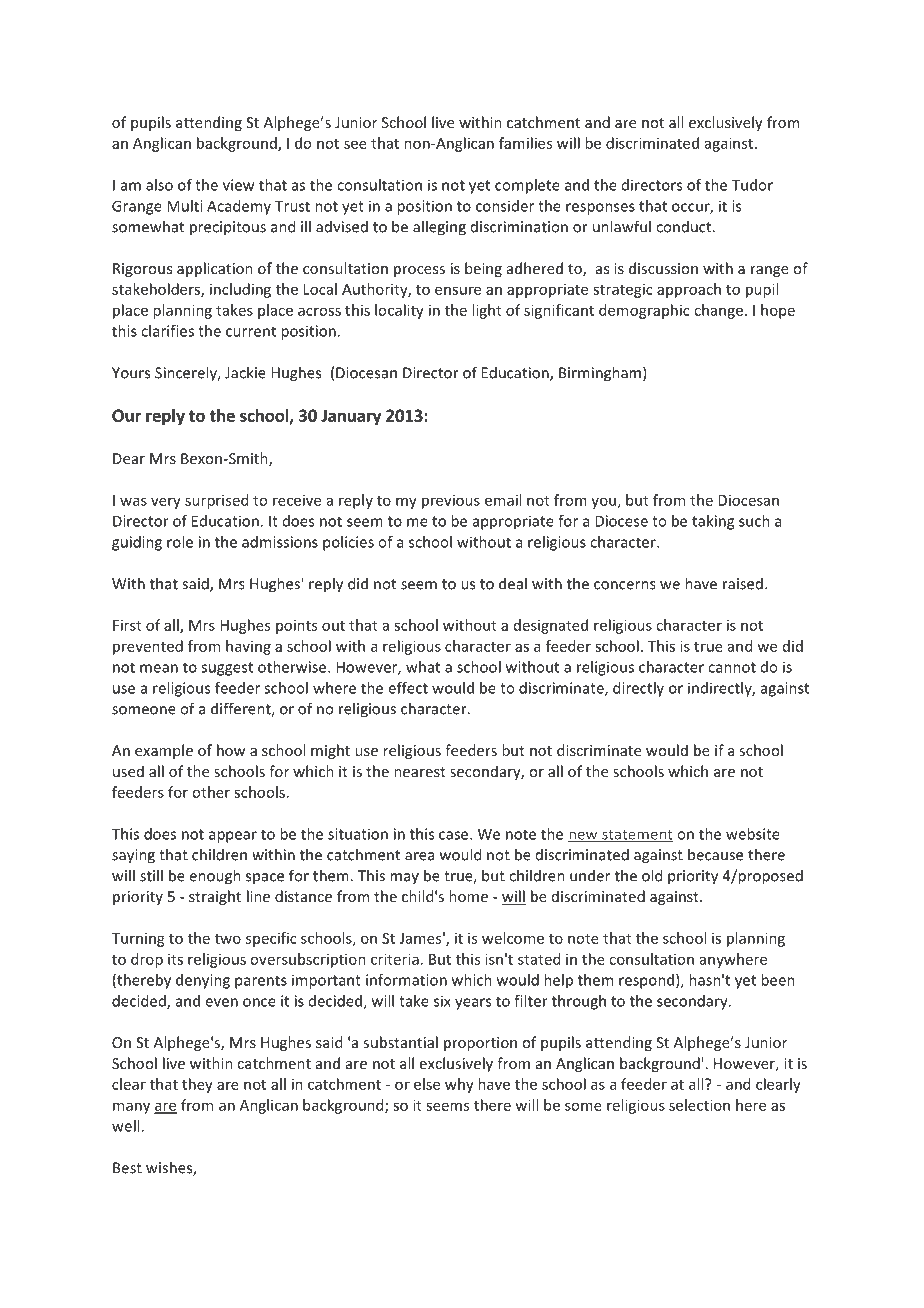 The width and height of the screenshot is (924, 1308). I want to click on home, so click(468, 896).
